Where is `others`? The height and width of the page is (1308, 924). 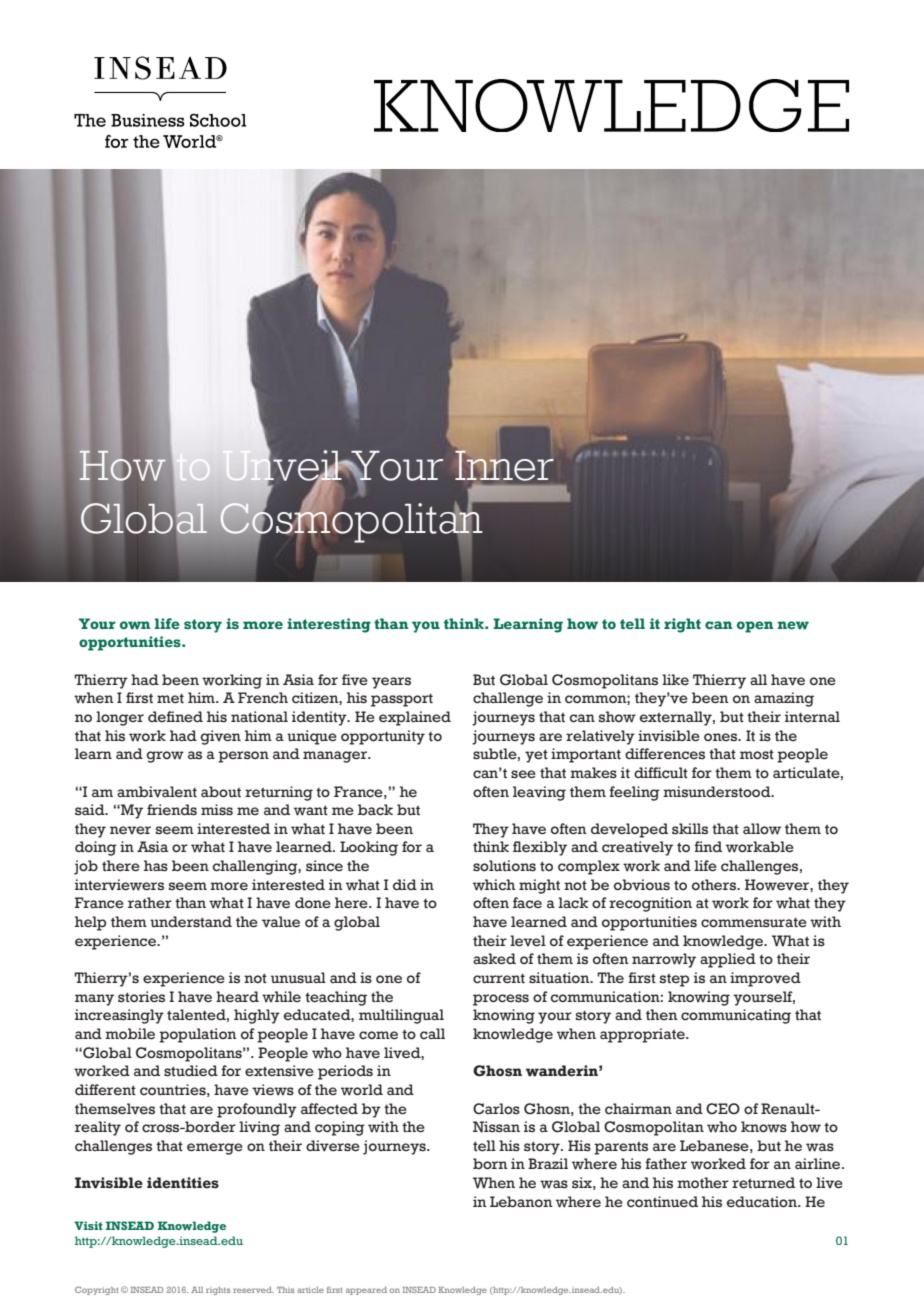
others is located at coordinates (715, 885).
